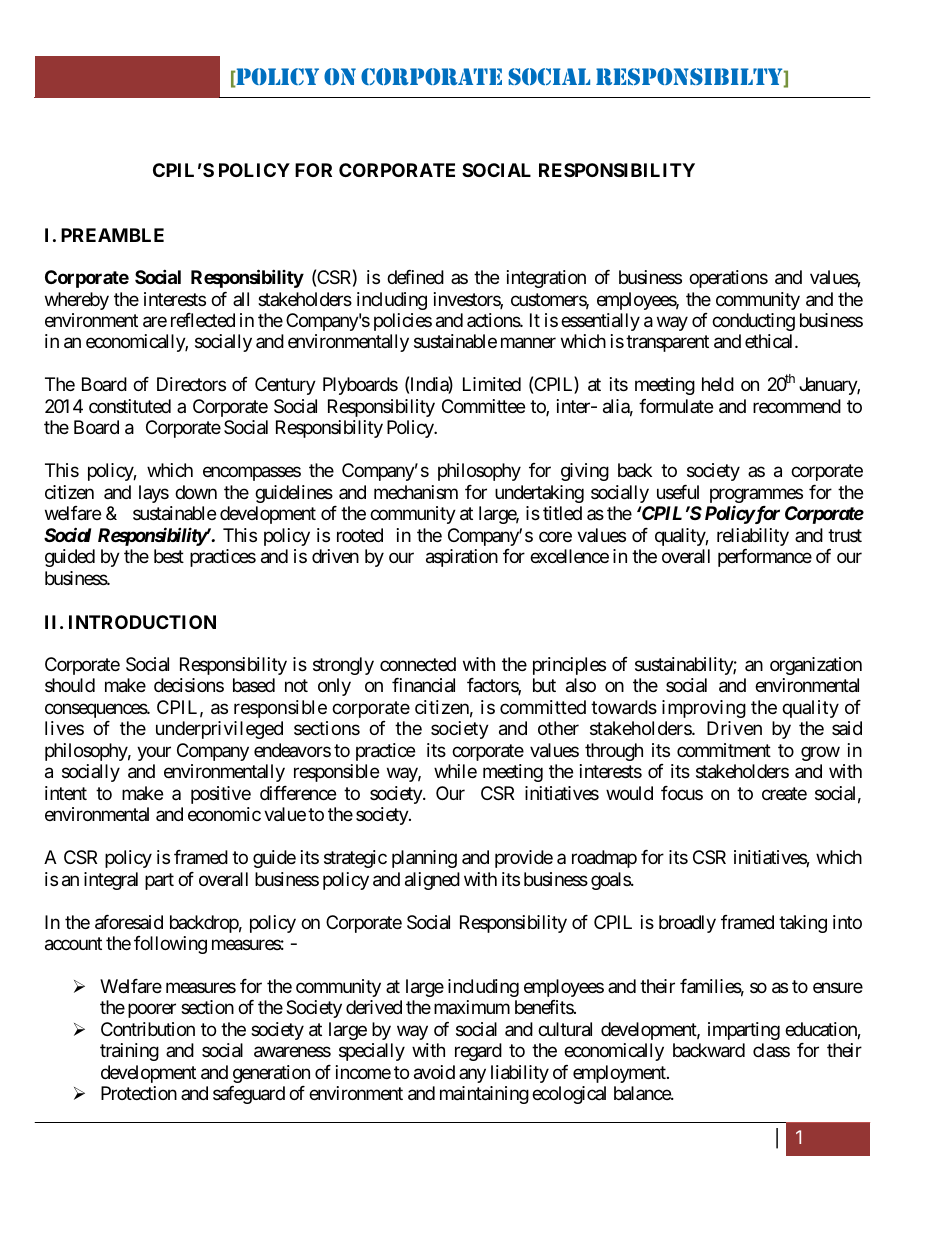 The image size is (952, 1233). Describe the element at coordinates (816, 666) in the screenshot. I see `organization` at that location.
